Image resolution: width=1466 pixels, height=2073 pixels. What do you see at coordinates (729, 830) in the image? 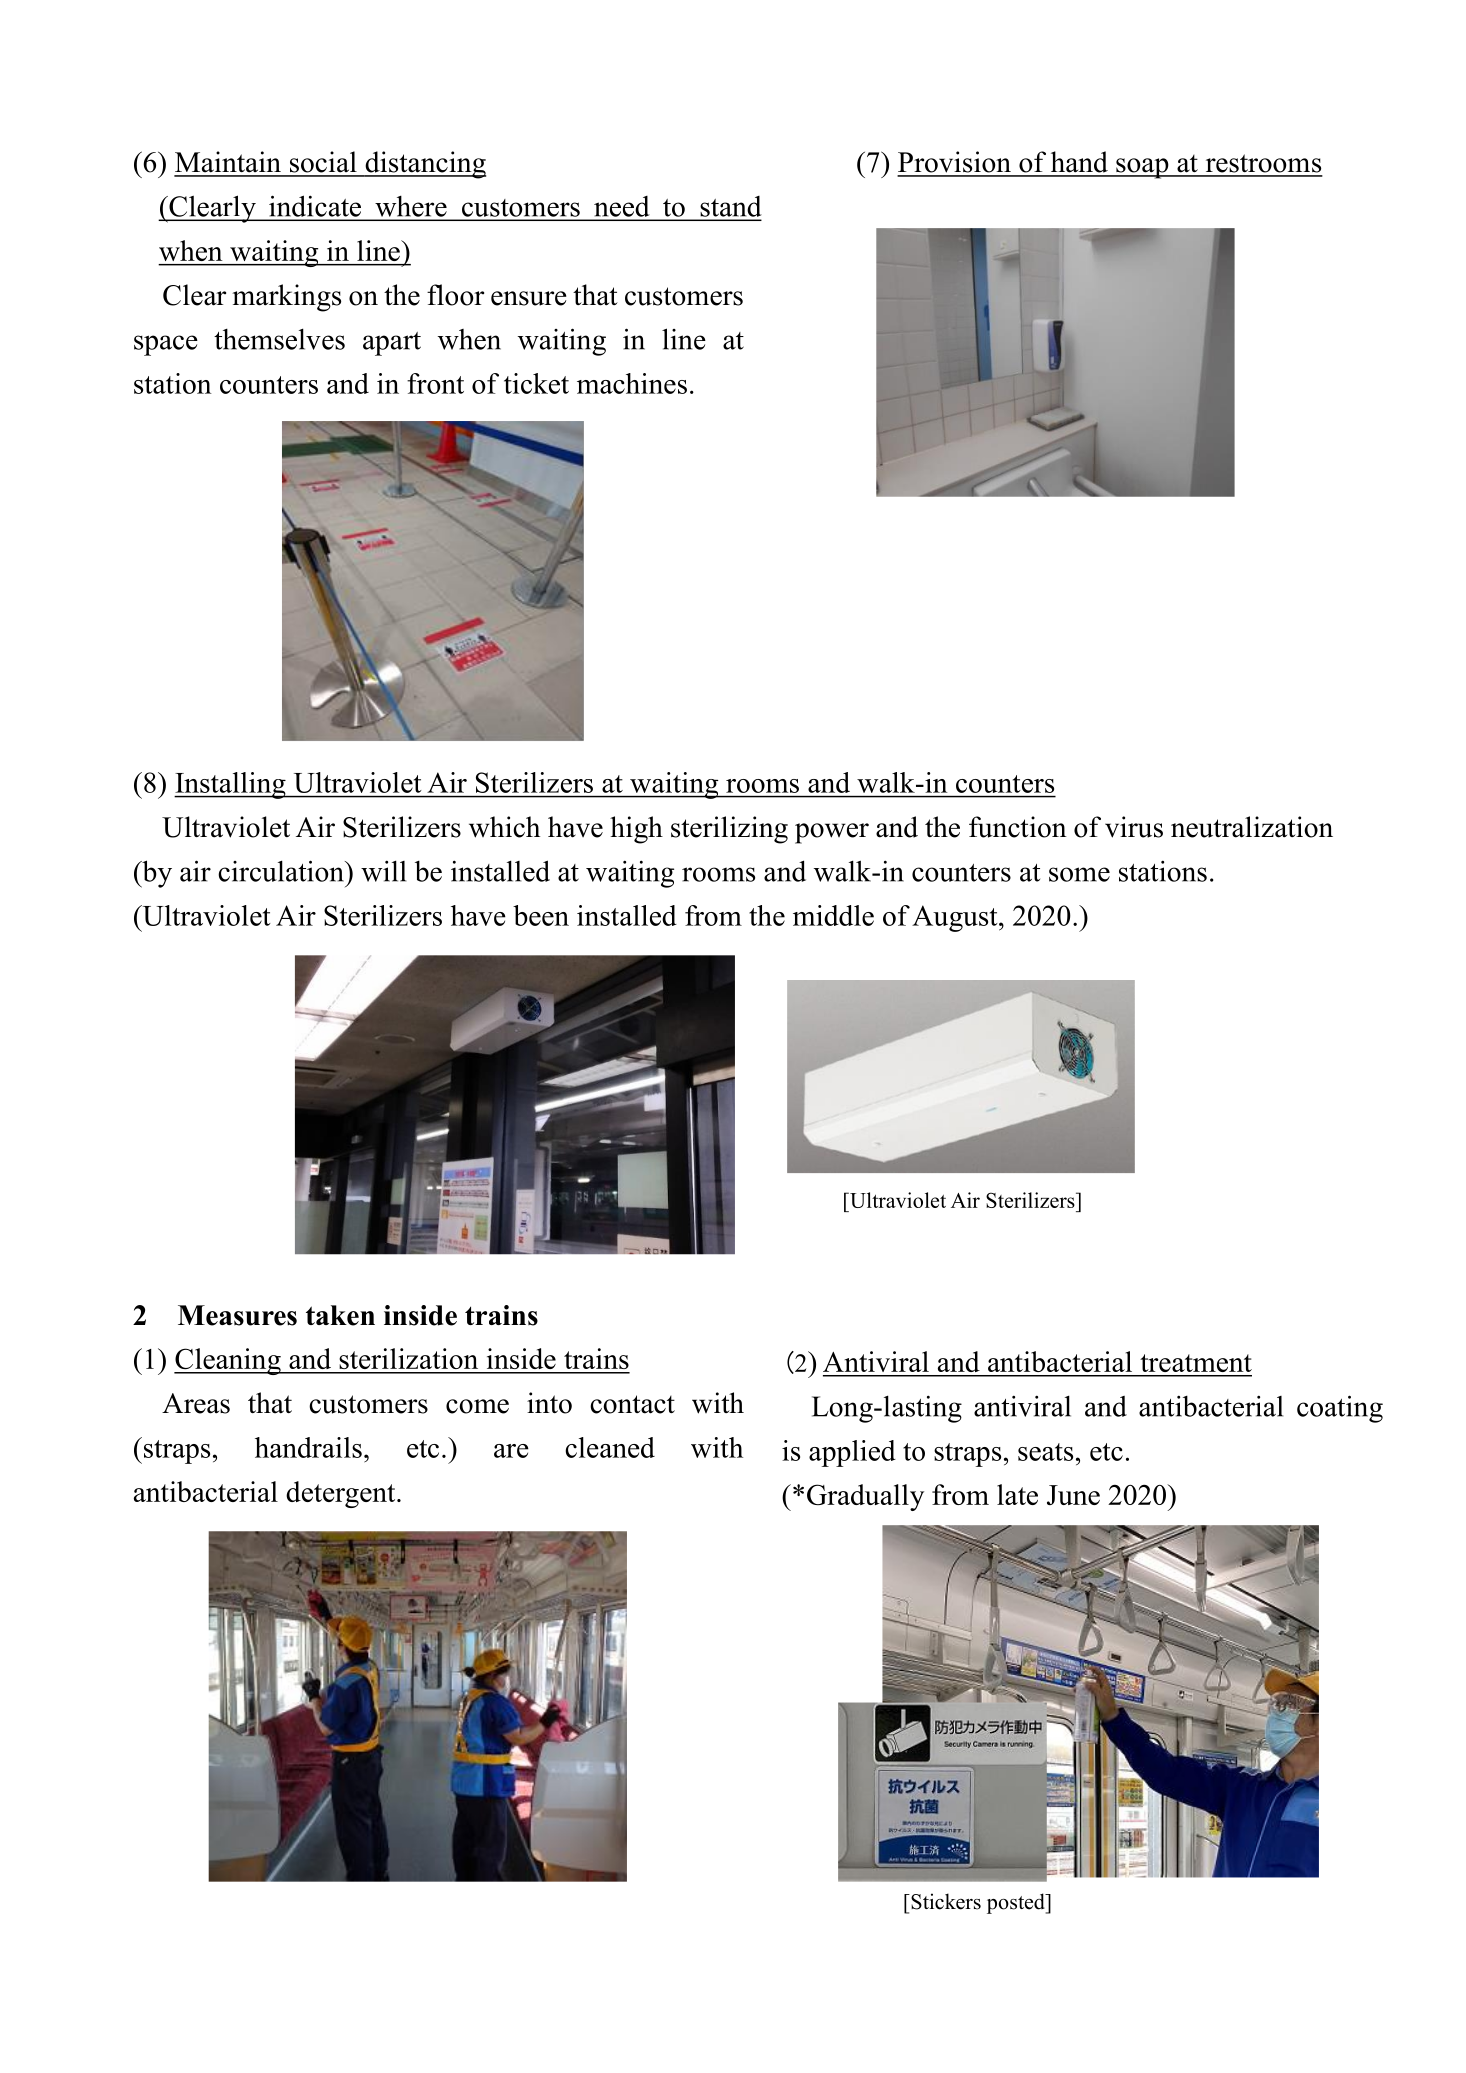
I see `sterilizing` at bounding box center [729, 830].
